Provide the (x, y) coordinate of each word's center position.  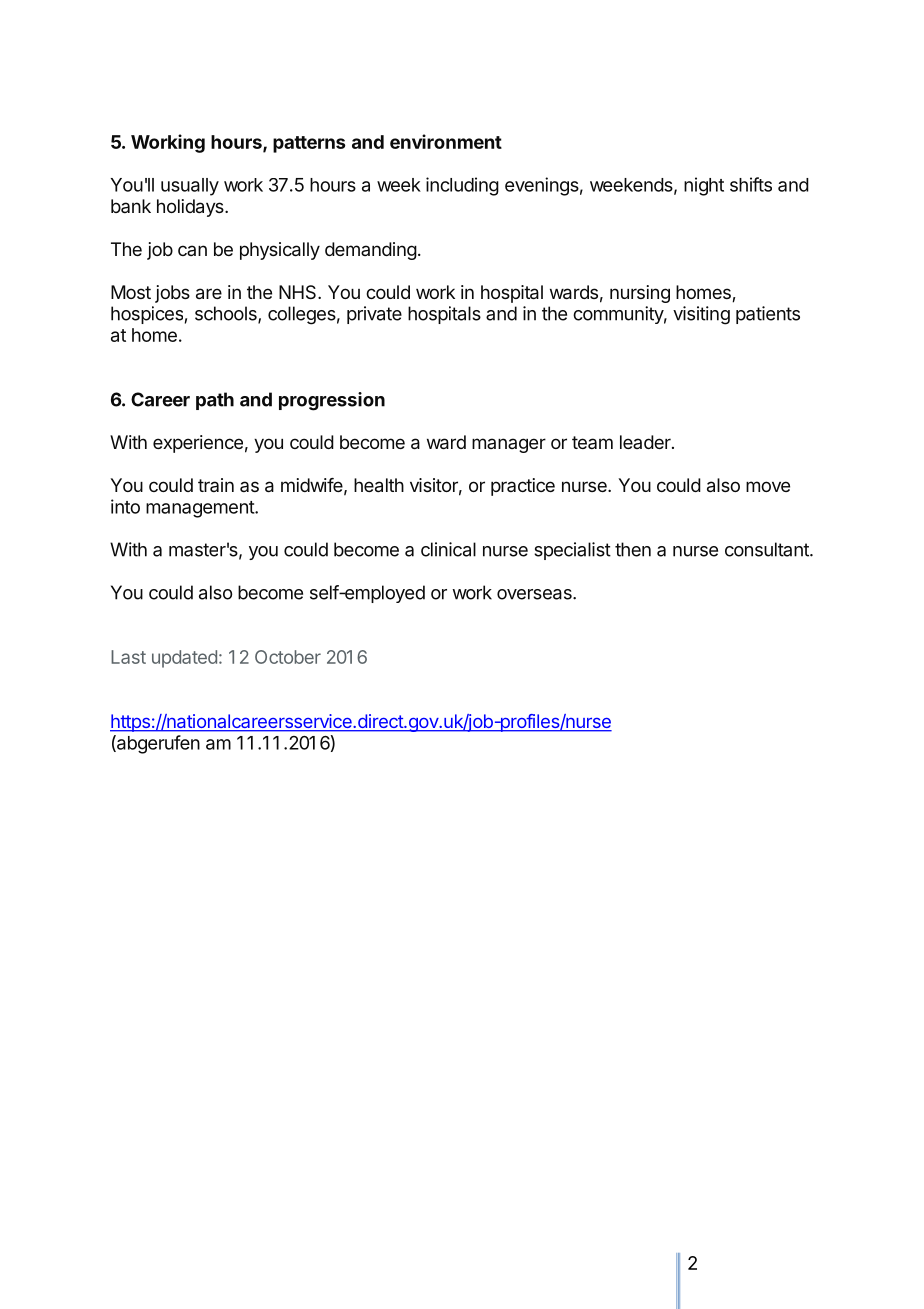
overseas (535, 594)
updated (184, 659)
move (768, 486)
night (704, 186)
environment (446, 141)
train (216, 485)
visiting (701, 315)
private (374, 315)
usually (190, 187)
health (379, 485)
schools (227, 314)
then (633, 549)
